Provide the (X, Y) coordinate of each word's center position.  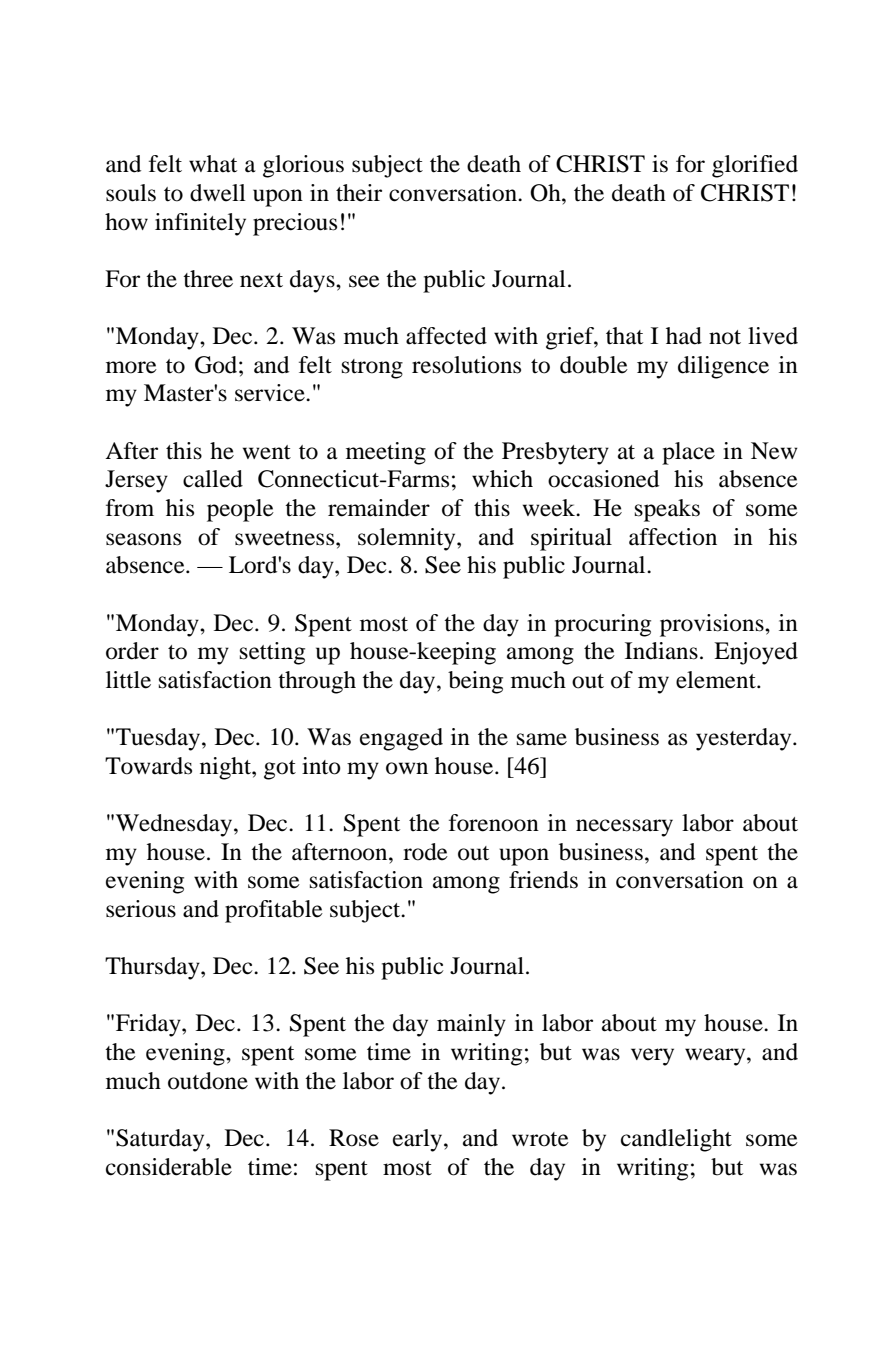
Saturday (161, 1140)
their (359, 193)
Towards (148, 766)
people (240, 510)
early (419, 1140)
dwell (218, 193)
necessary (624, 828)
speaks (667, 510)
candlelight (676, 1140)
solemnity (408, 539)
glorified (755, 166)
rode (425, 852)
